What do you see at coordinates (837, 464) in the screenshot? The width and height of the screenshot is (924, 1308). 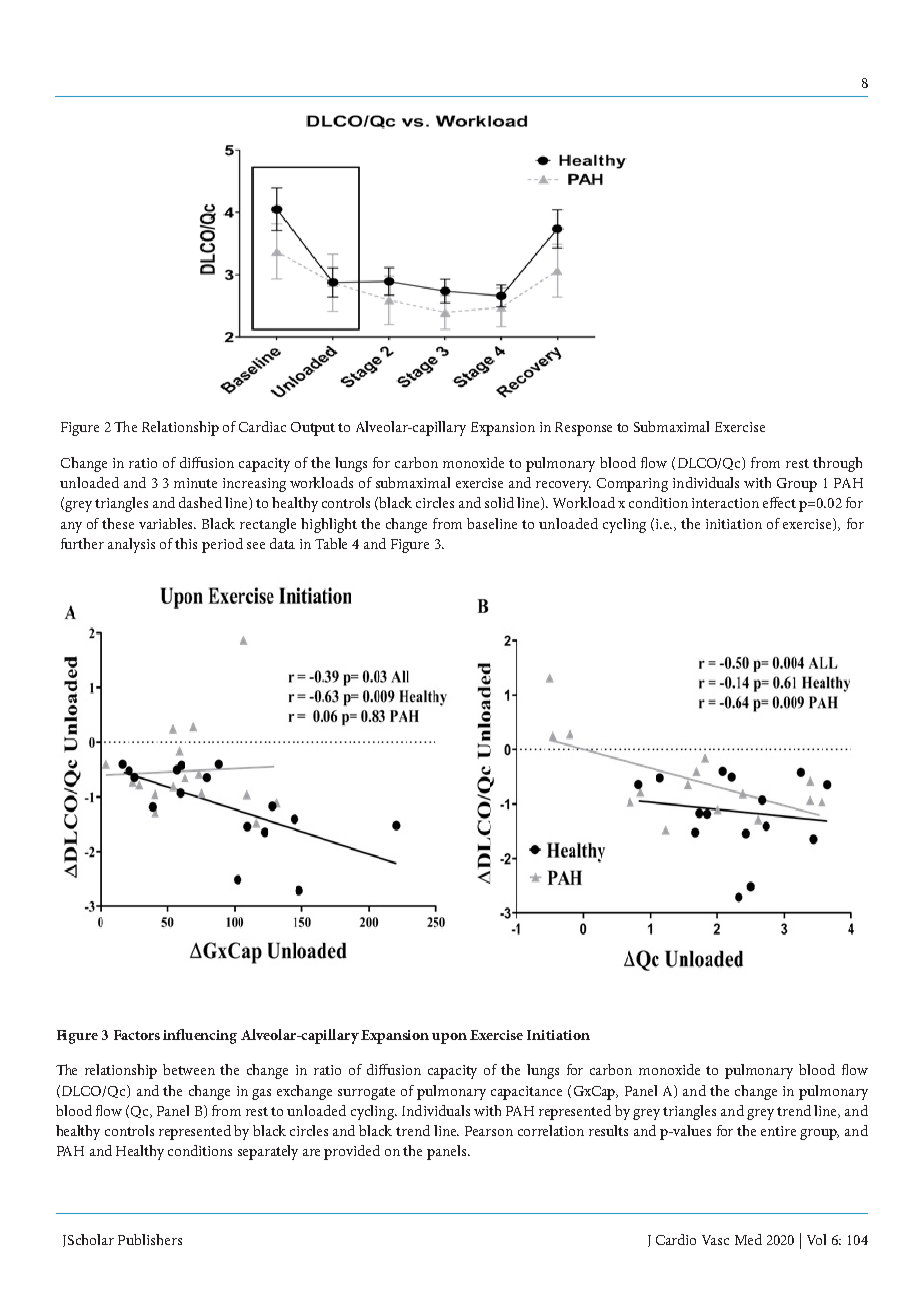 I see `through` at bounding box center [837, 464].
